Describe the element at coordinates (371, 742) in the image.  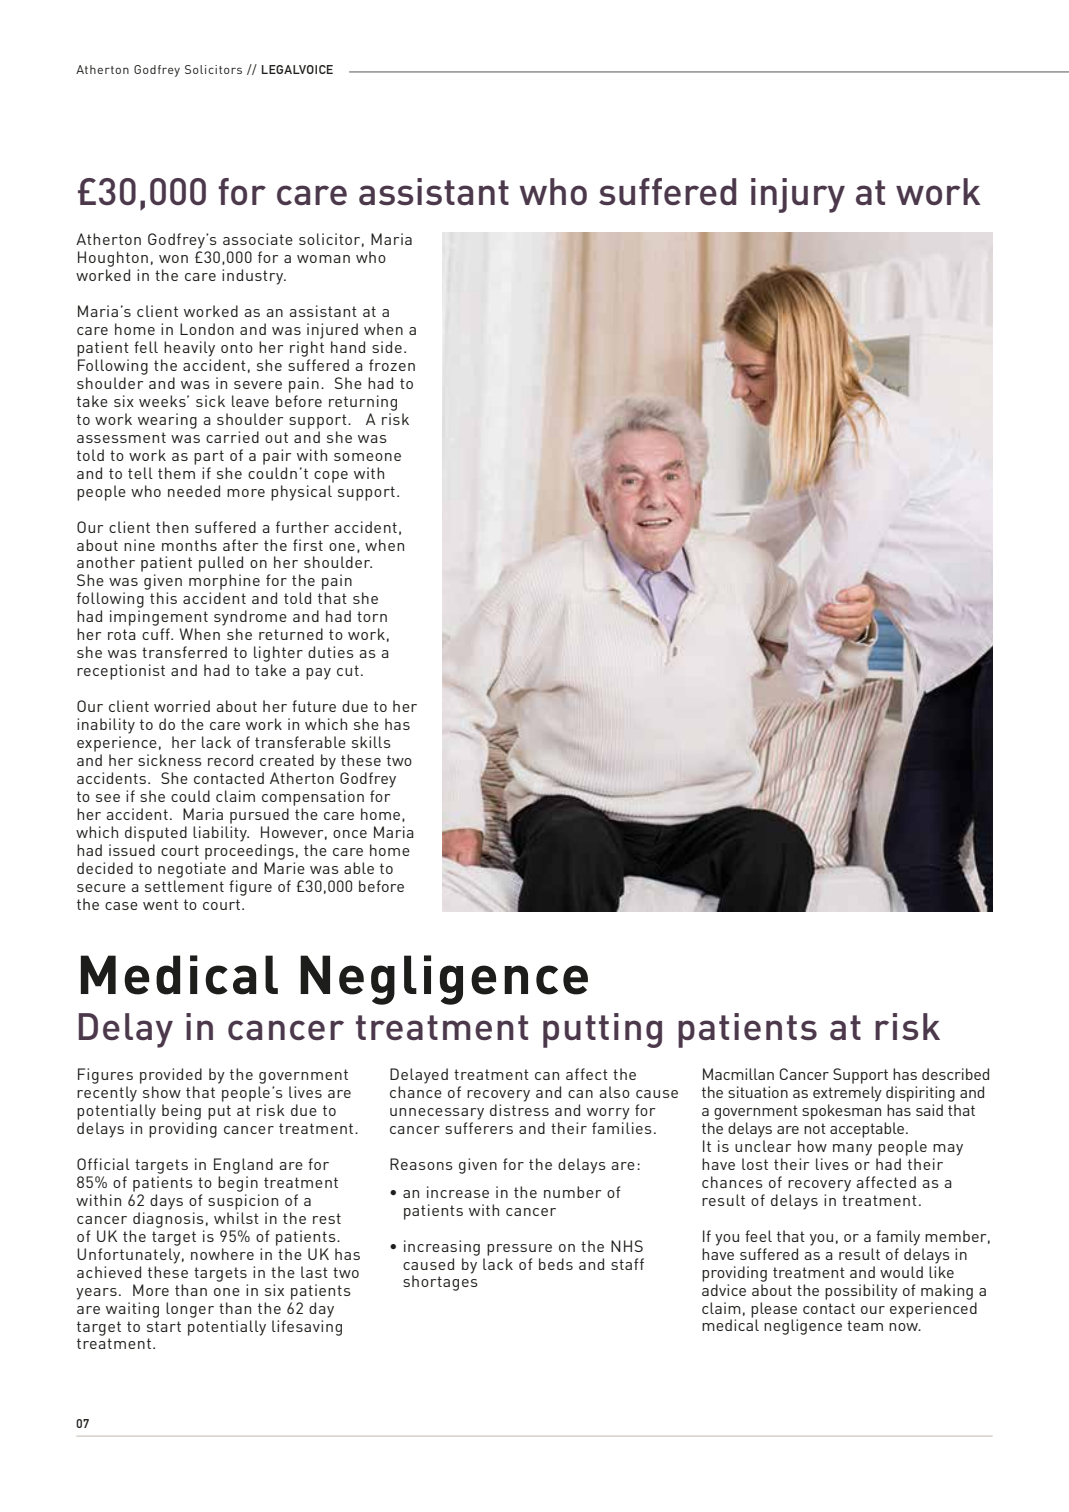
I see `skills` at that location.
